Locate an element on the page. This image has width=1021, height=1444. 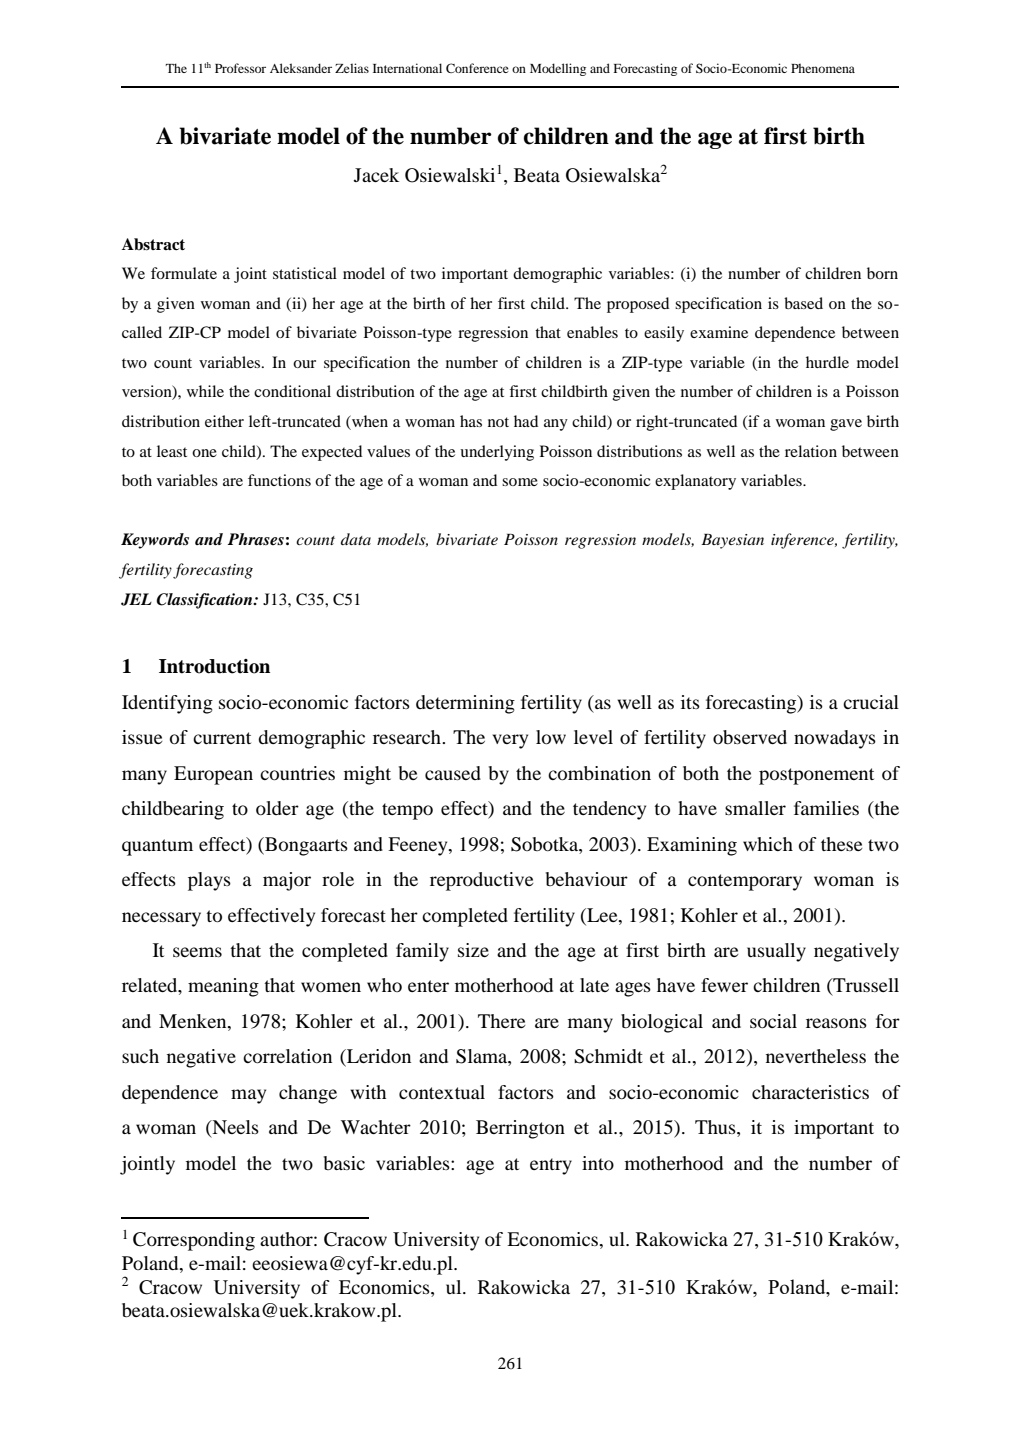
Corresponding is located at coordinates (194, 1241).
